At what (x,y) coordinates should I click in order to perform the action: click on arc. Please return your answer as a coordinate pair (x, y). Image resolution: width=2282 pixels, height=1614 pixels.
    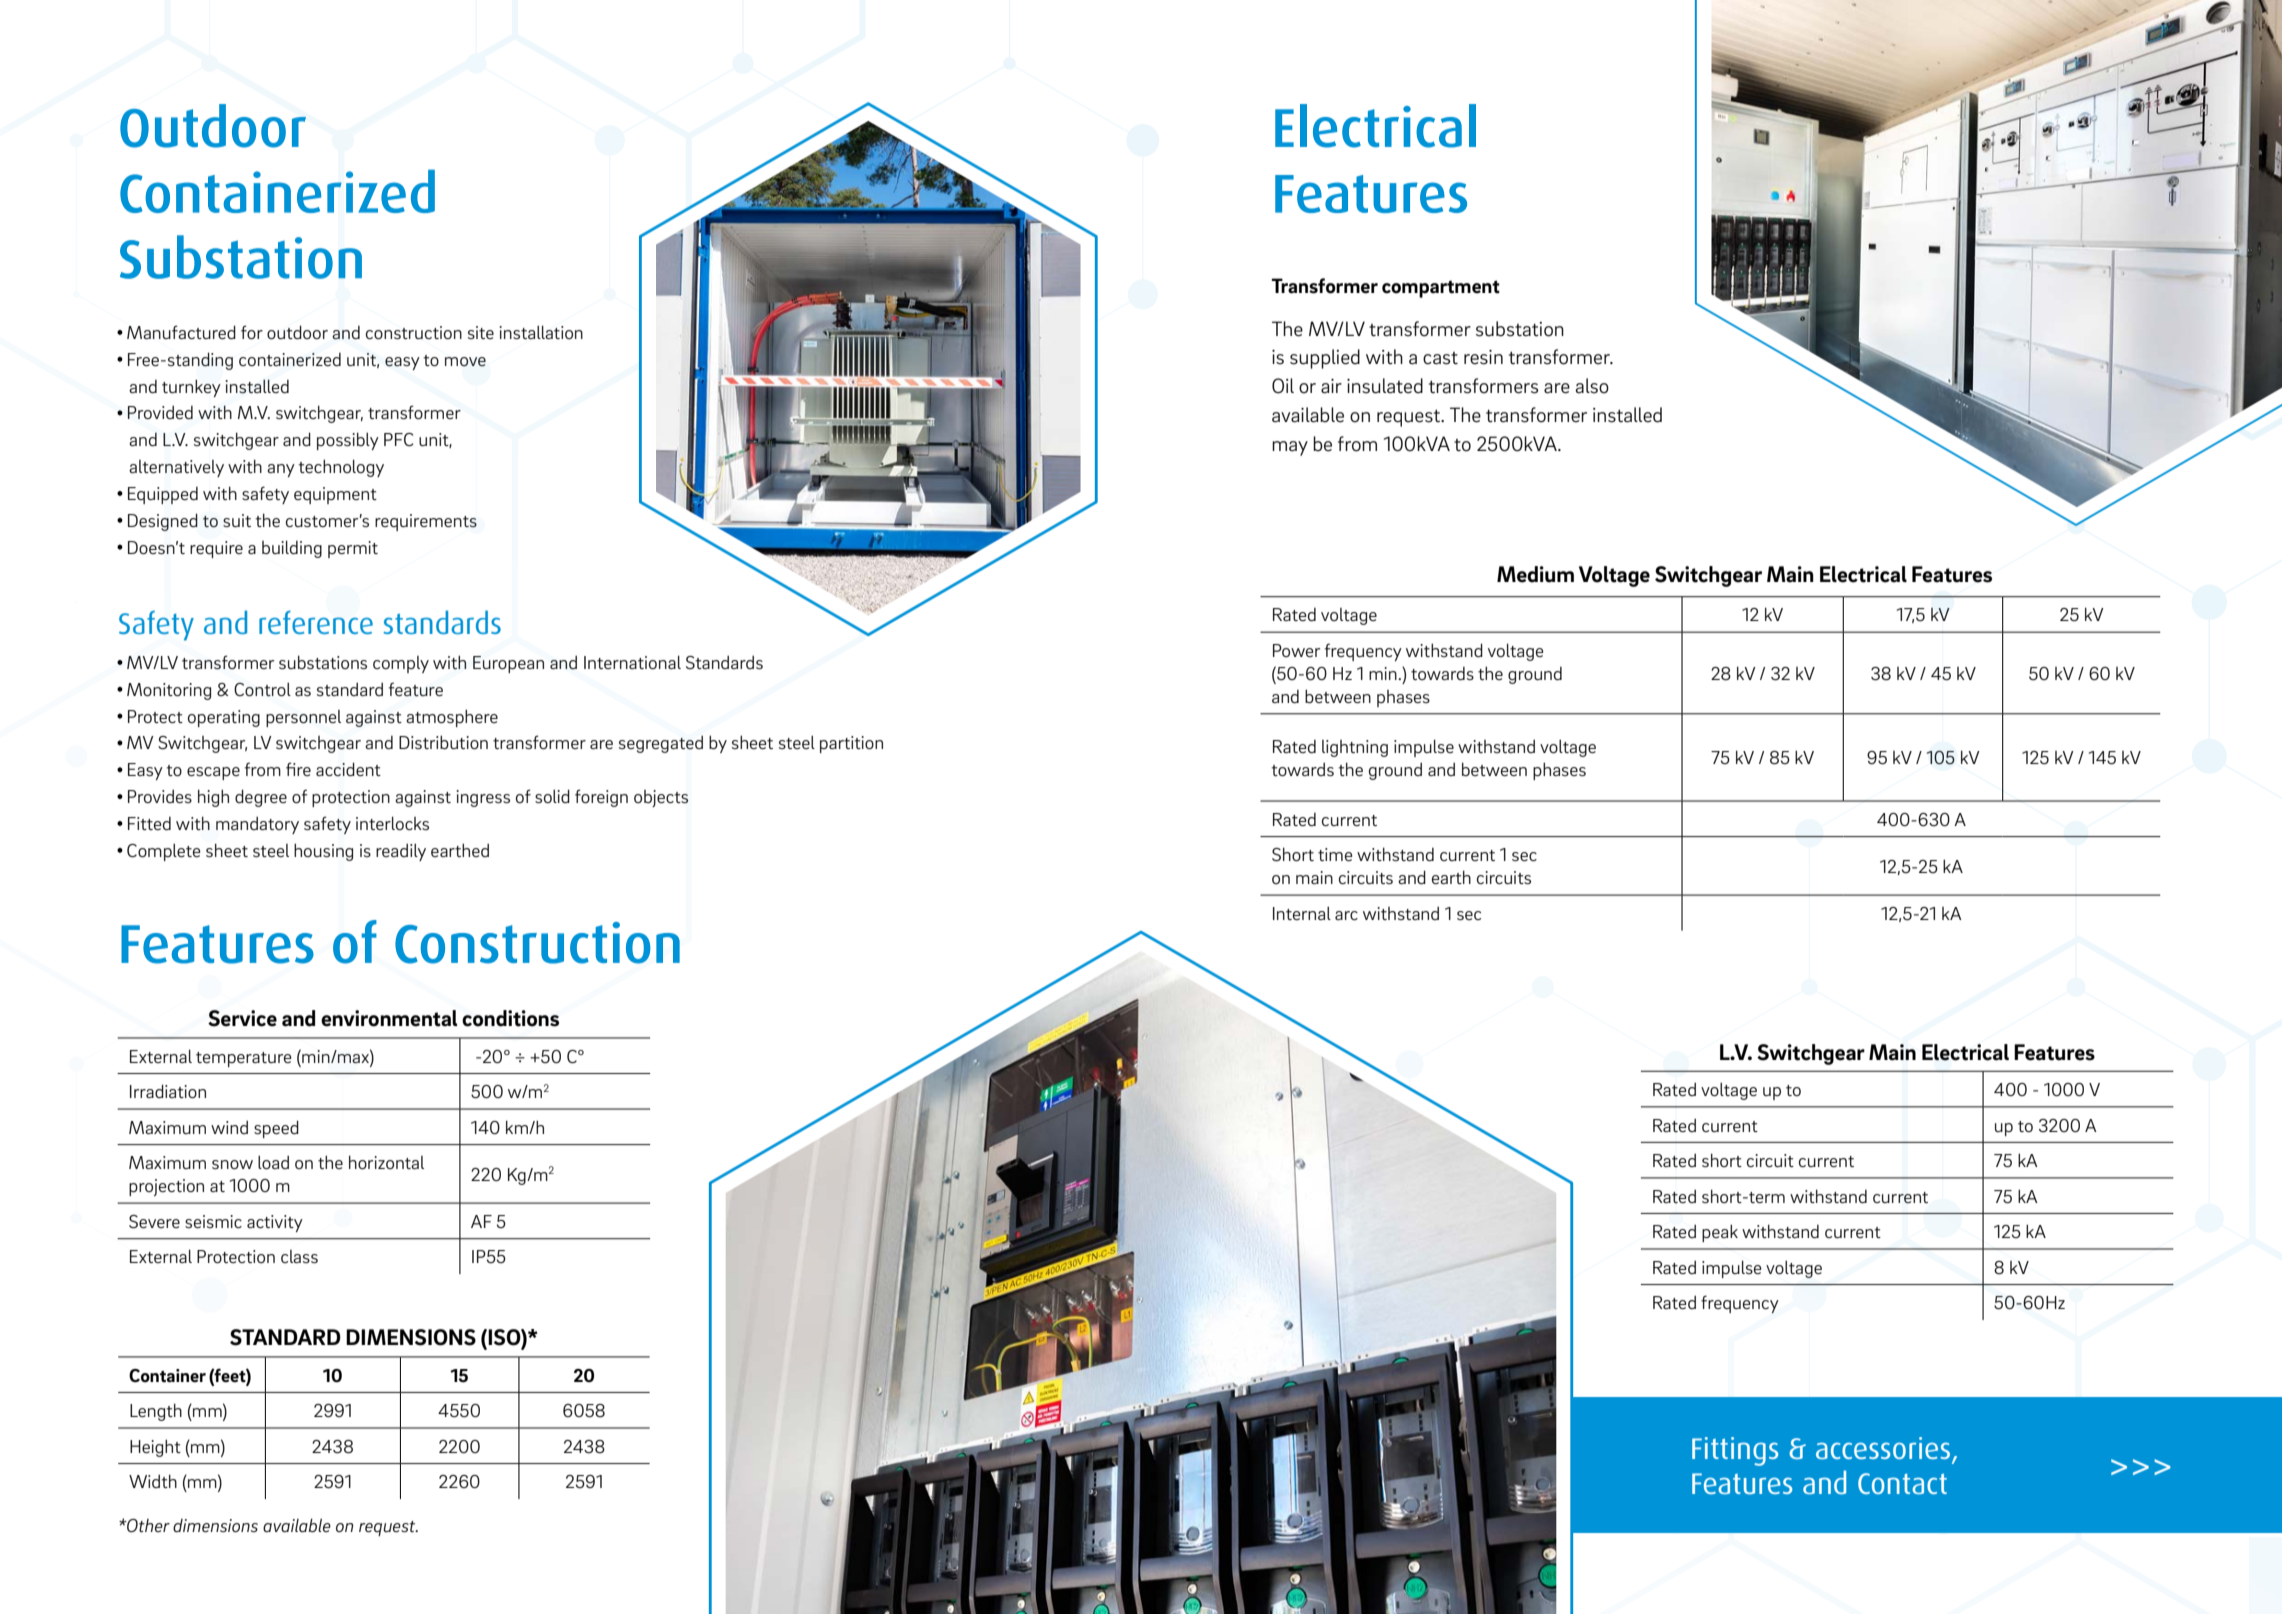
    Looking at the image, I should click on (1346, 915).
